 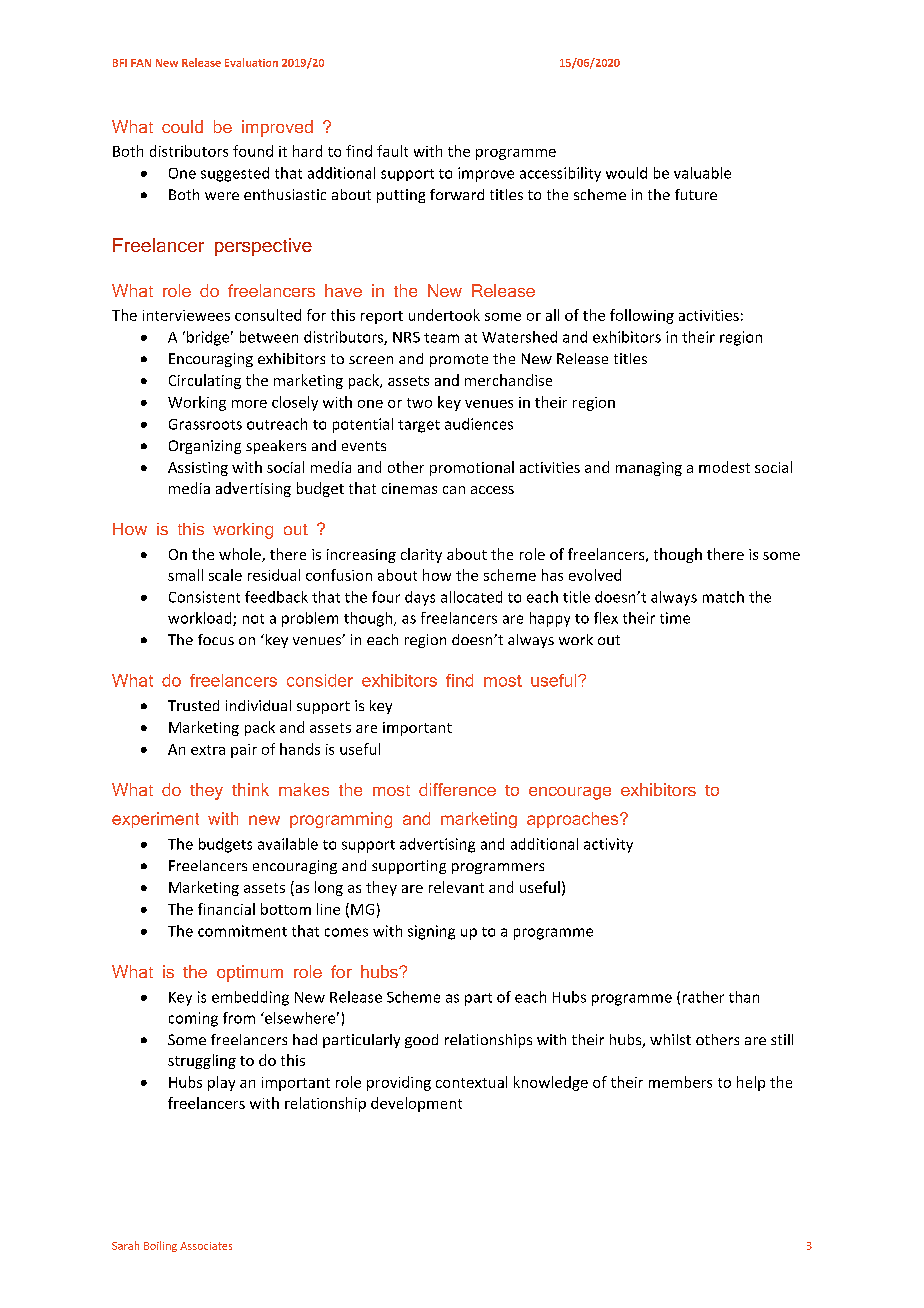 I want to click on fault, so click(x=392, y=151).
